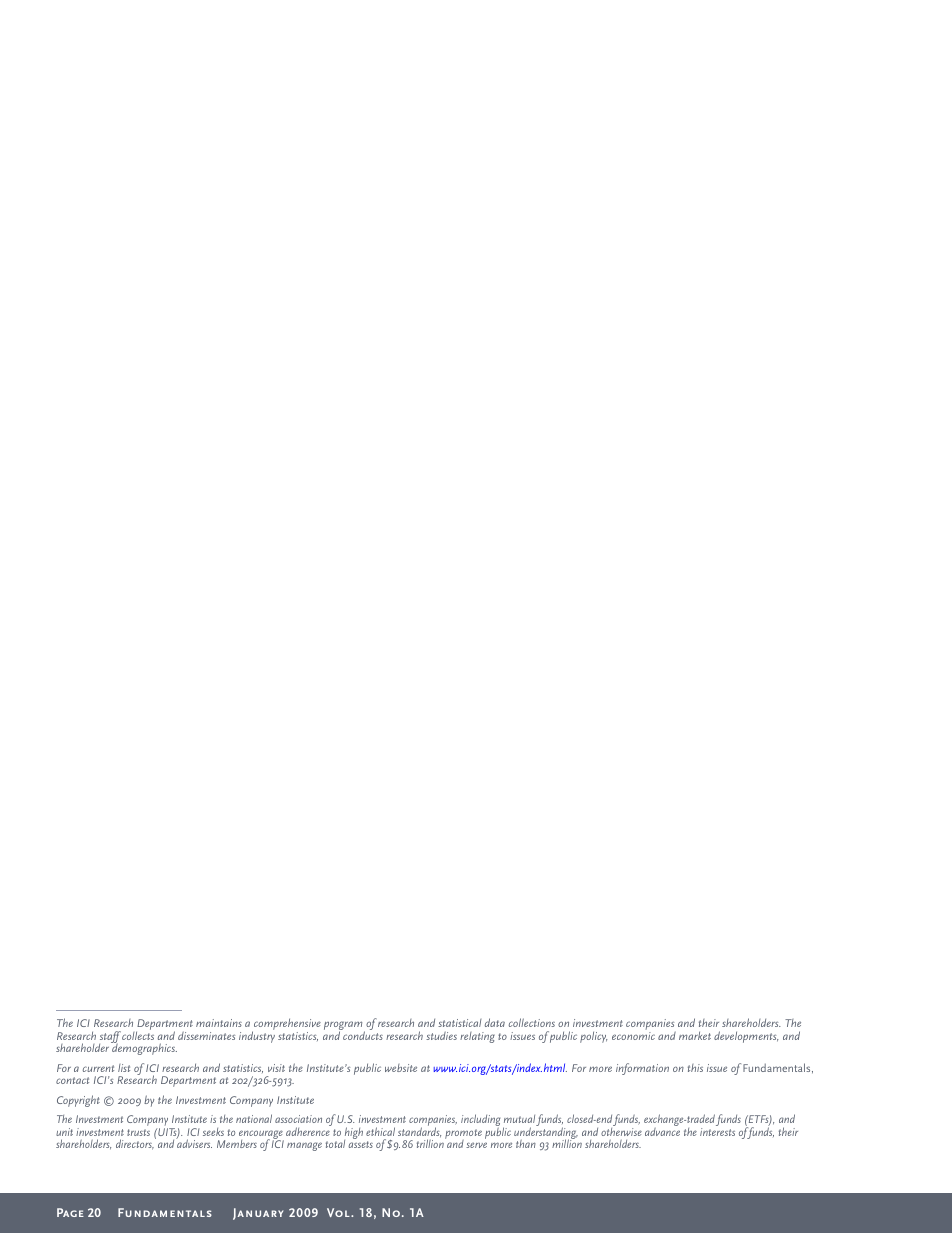 The image size is (952, 1233). Describe the element at coordinates (258, 1214) in the screenshot. I see `January` at that location.
